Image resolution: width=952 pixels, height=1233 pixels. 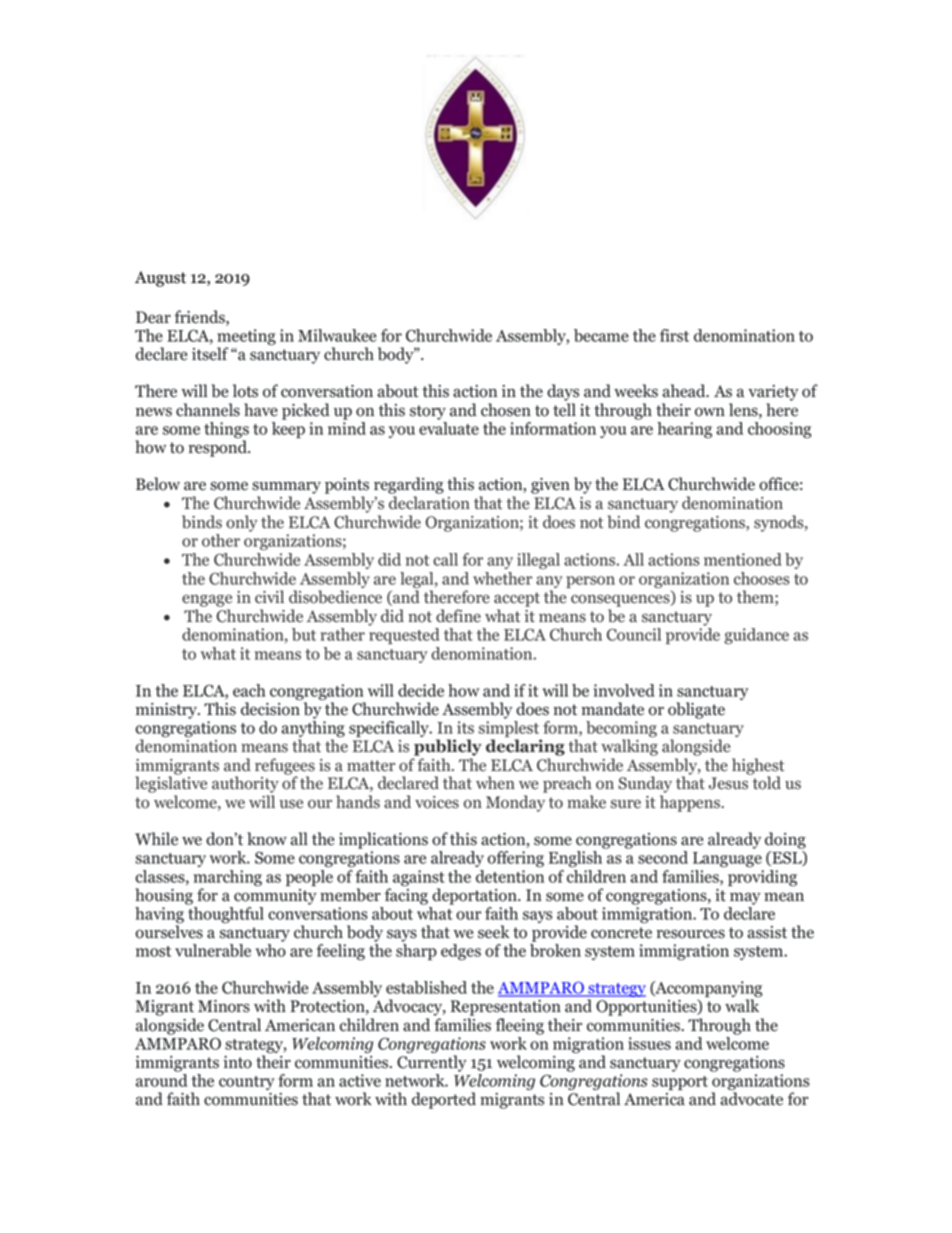 I want to click on first, so click(x=674, y=335).
